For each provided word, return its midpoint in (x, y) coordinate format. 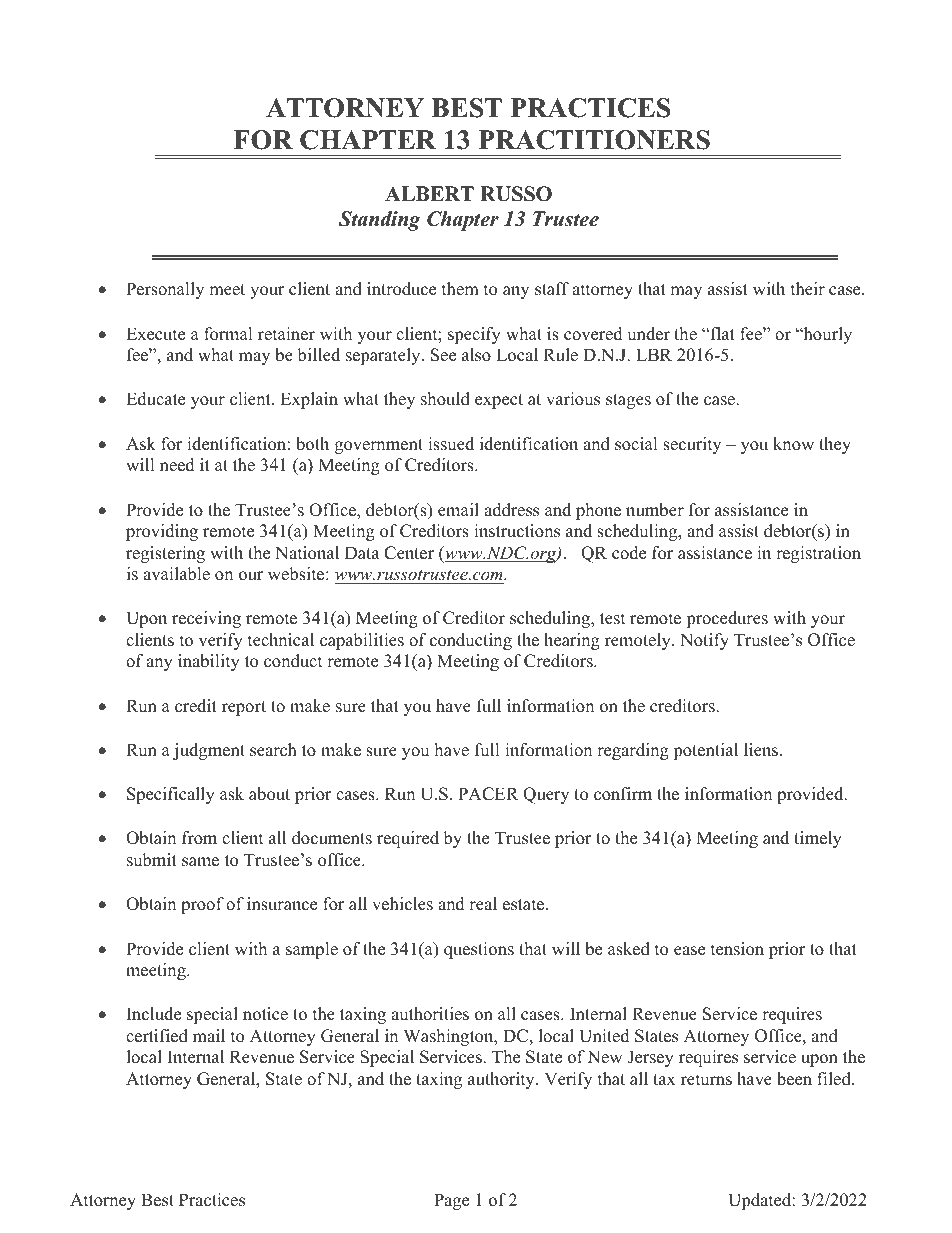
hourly (826, 335)
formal (228, 334)
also (476, 355)
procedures (727, 619)
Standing (379, 221)
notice (265, 1014)
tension (737, 949)
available (176, 574)
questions (479, 950)
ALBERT (429, 193)
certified (157, 1036)
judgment (209, 751)
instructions (517, 531)
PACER (488, 794)
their (808, 289)
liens (761, 750)
